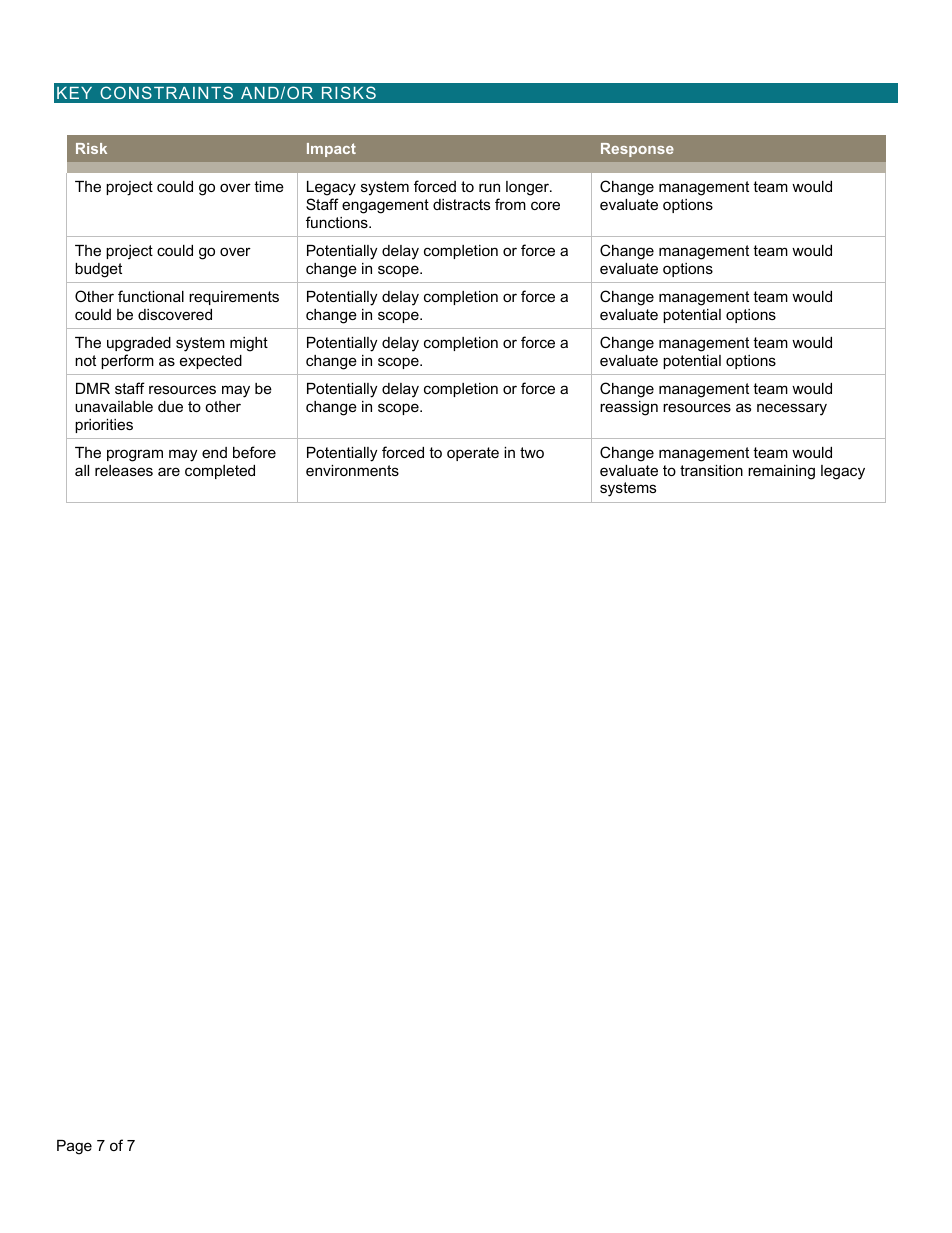  Describe the element at coordinates (489, 187) in the document. I see `run` at that location.
